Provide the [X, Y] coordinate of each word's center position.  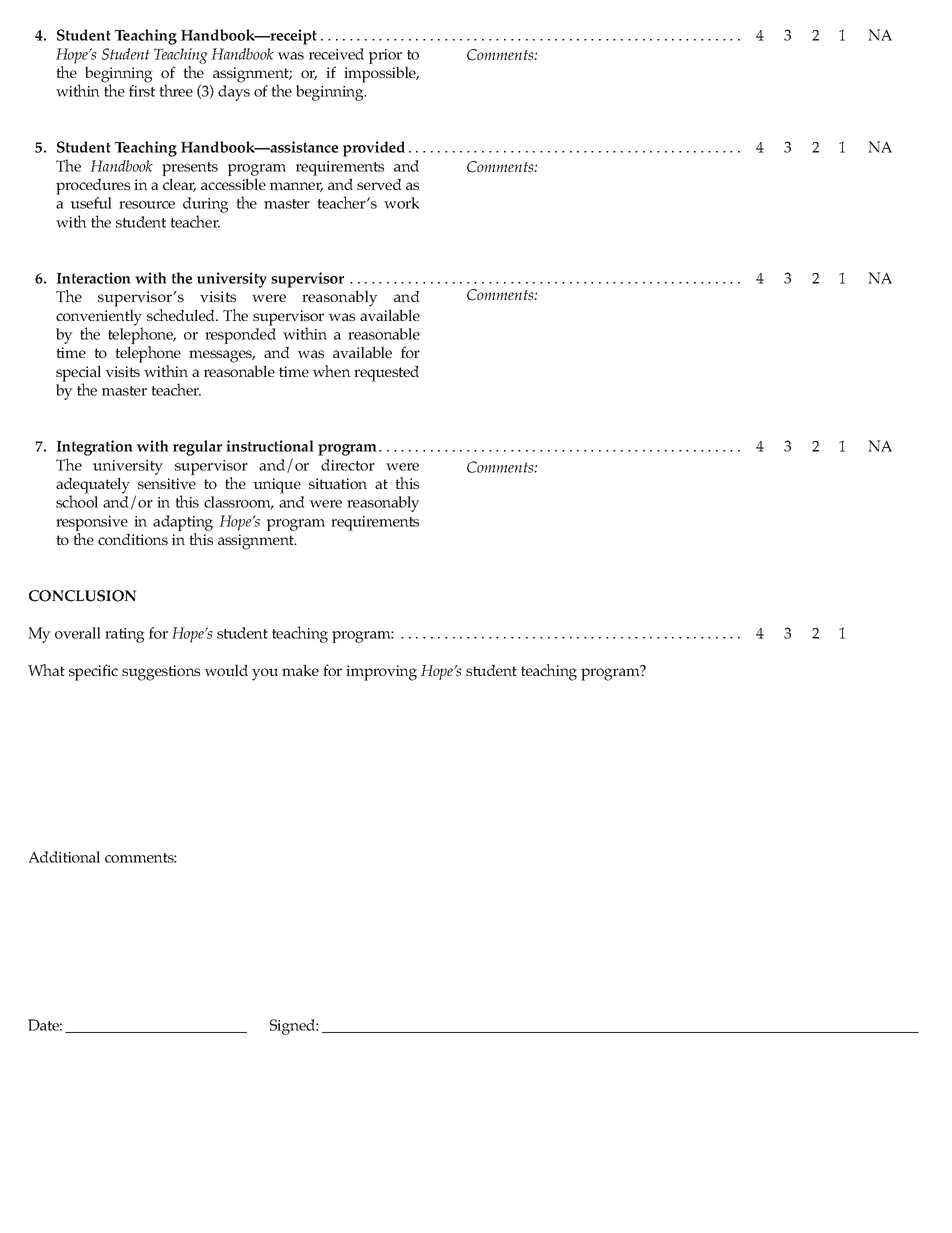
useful [91, 203]
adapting [183, 523]
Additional [64, 857]
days [234, 93]
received [336, 54]
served [379, 184]
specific [93, 672]
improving [381, 673]
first [142, 91]
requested [386, 373]
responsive [92, 523]
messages [222, 356]
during [206, 206]
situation [338, 483]
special [78, 374]
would [226, 670]
